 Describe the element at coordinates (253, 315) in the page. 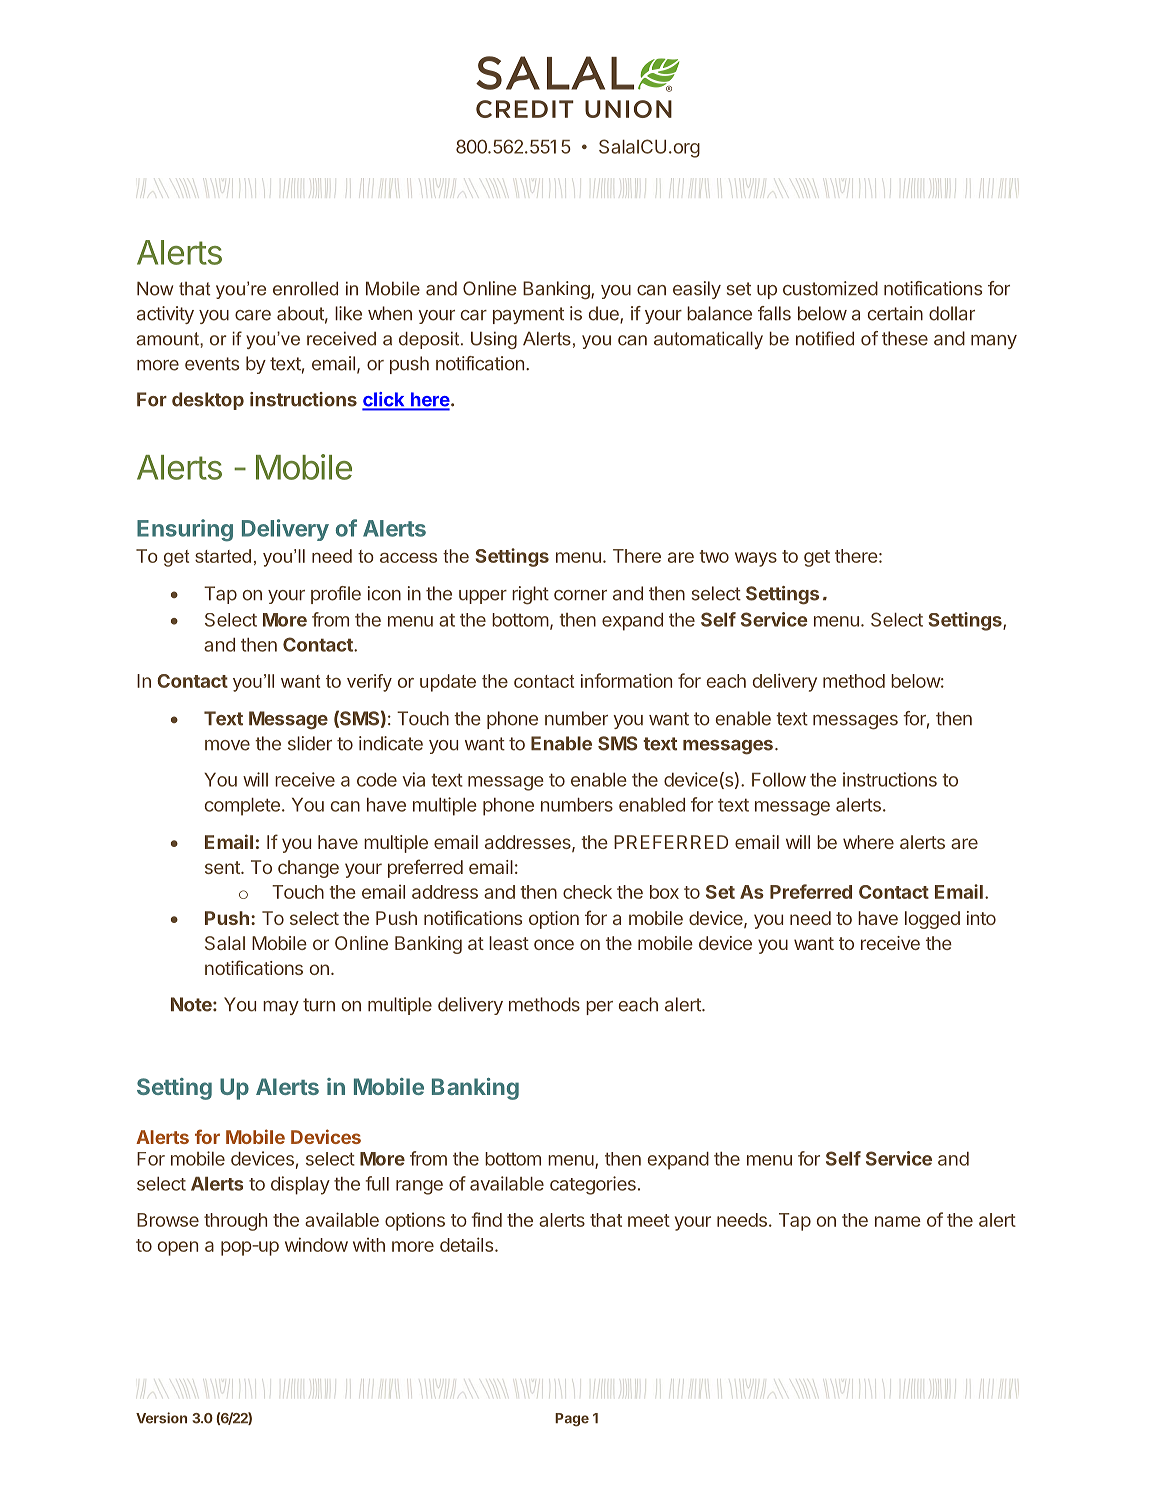

I see `care` at that location.
